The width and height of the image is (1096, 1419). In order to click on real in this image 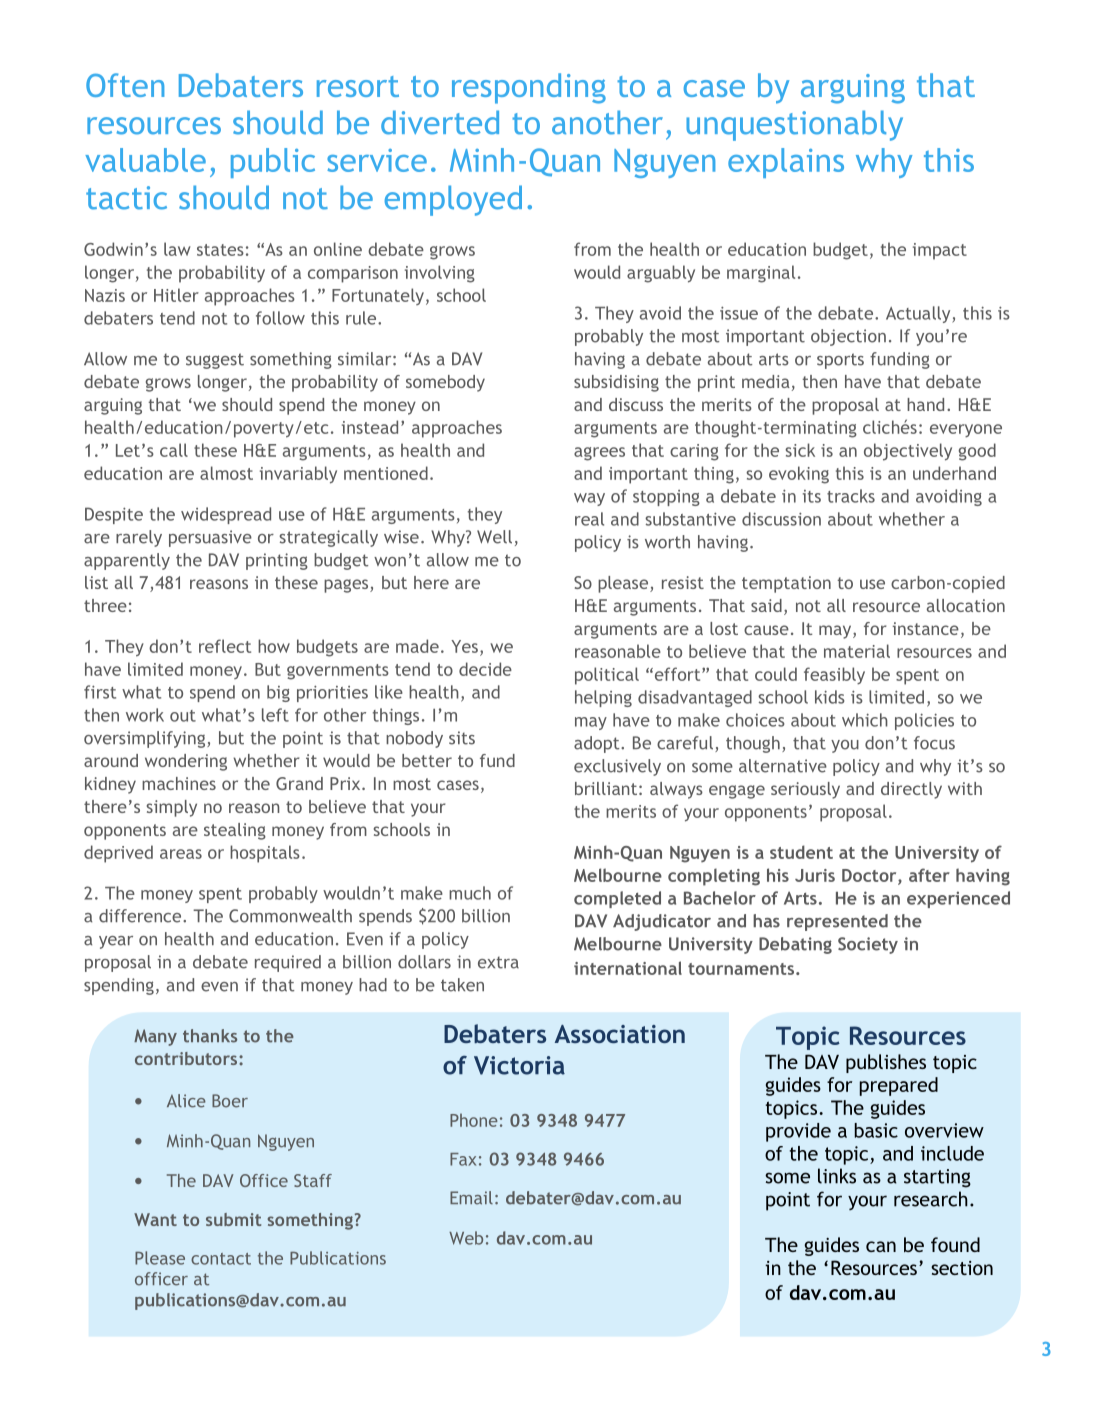, I will do `click(589, 519)`.
